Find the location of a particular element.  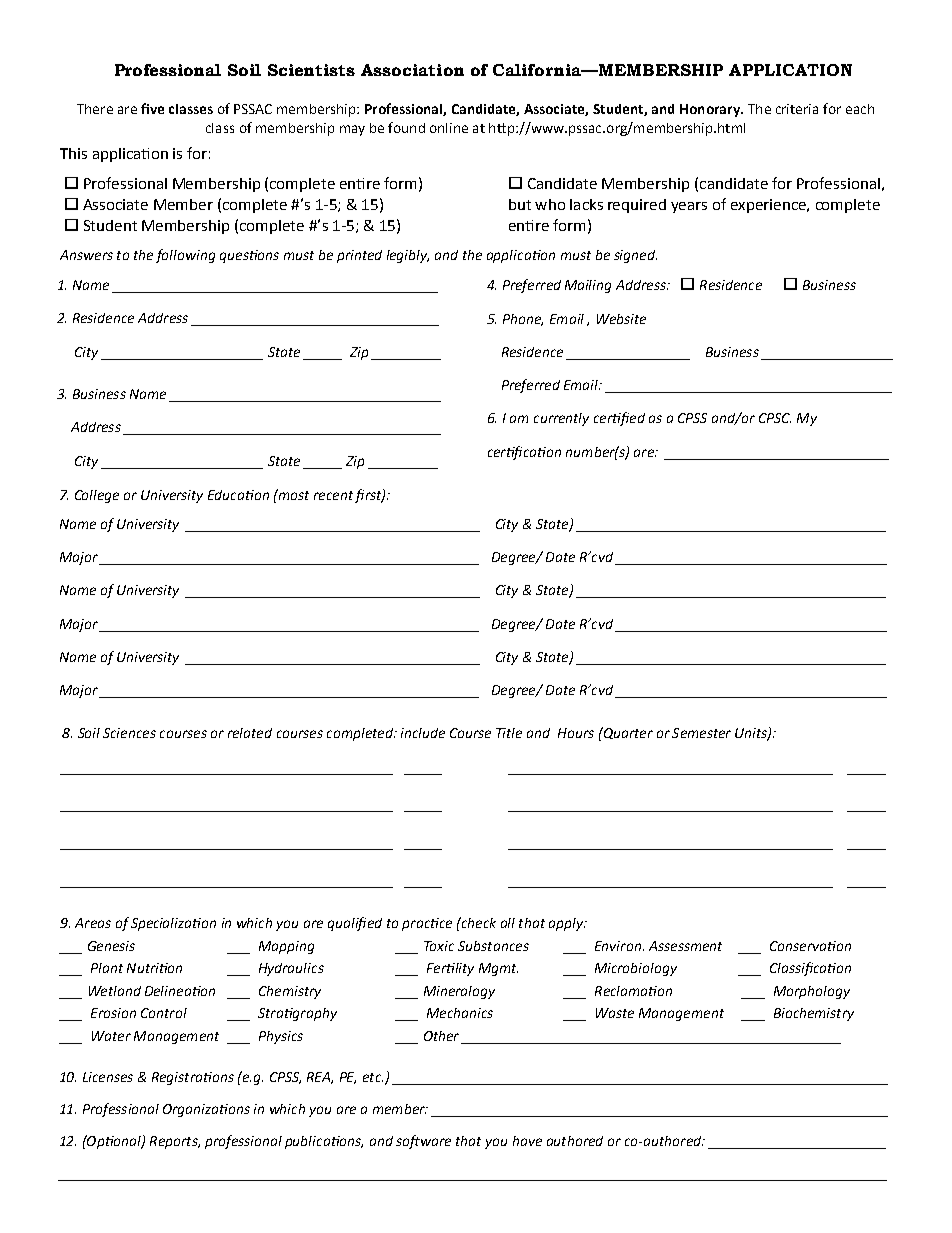

College is located at coordinates (97, 496).
